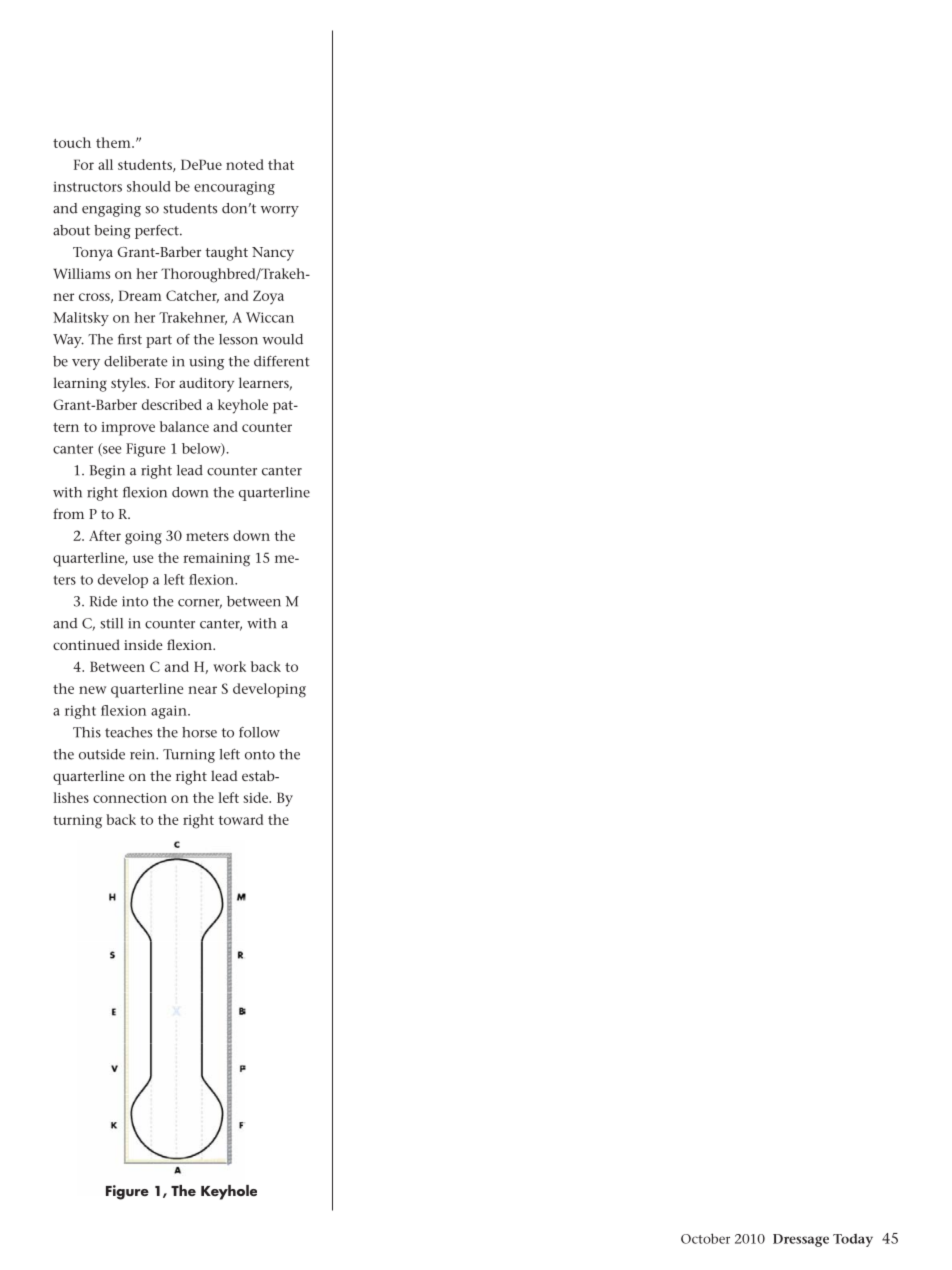 The height and width of the screenshot is (1270, 952). I want to click on again, so click(170, 712).
